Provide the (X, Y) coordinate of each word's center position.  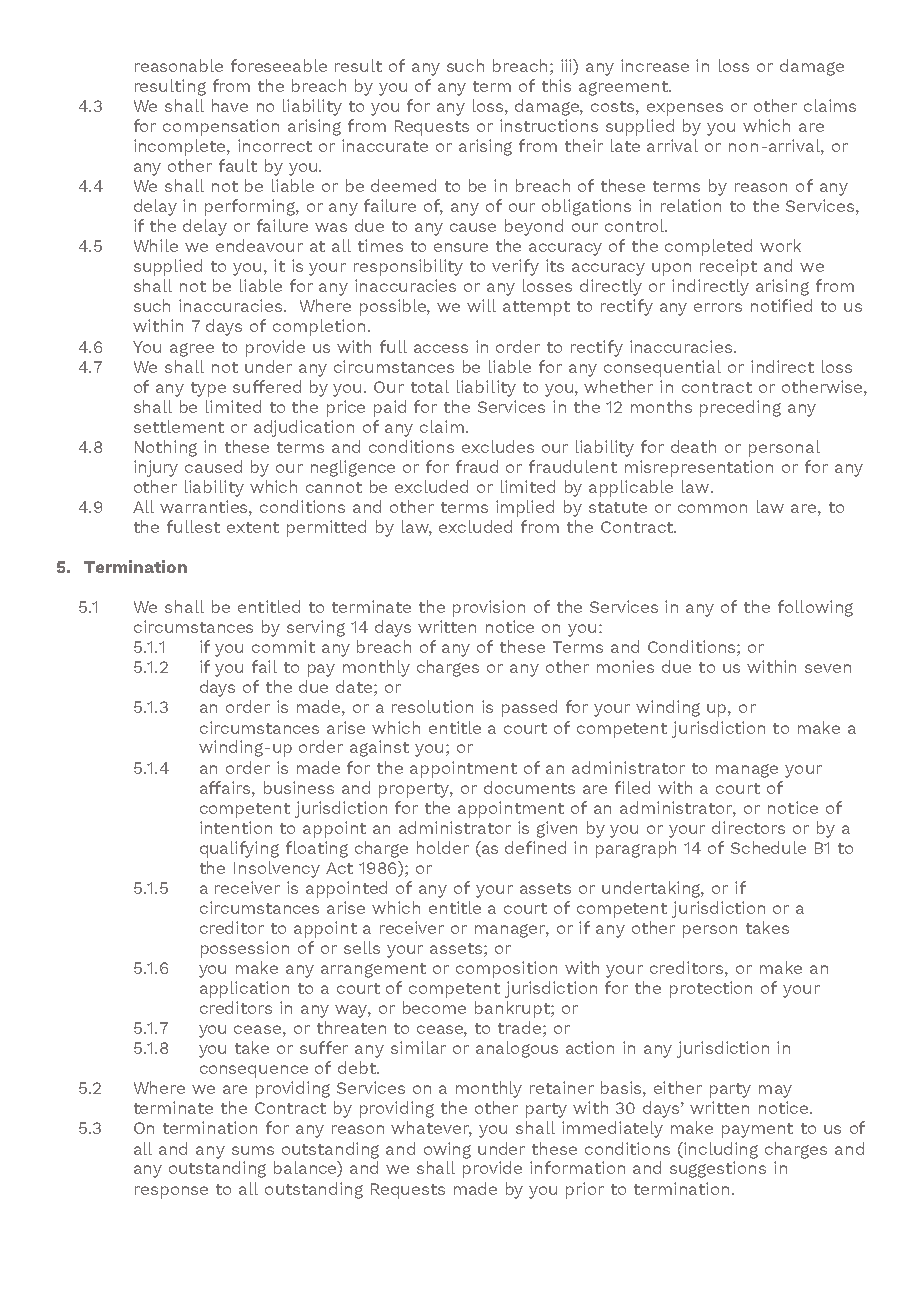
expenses (685, 109)
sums (253, 1150)
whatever (431, 1129)
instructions (549, 125)
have (230, 105)
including (720, 1150)
